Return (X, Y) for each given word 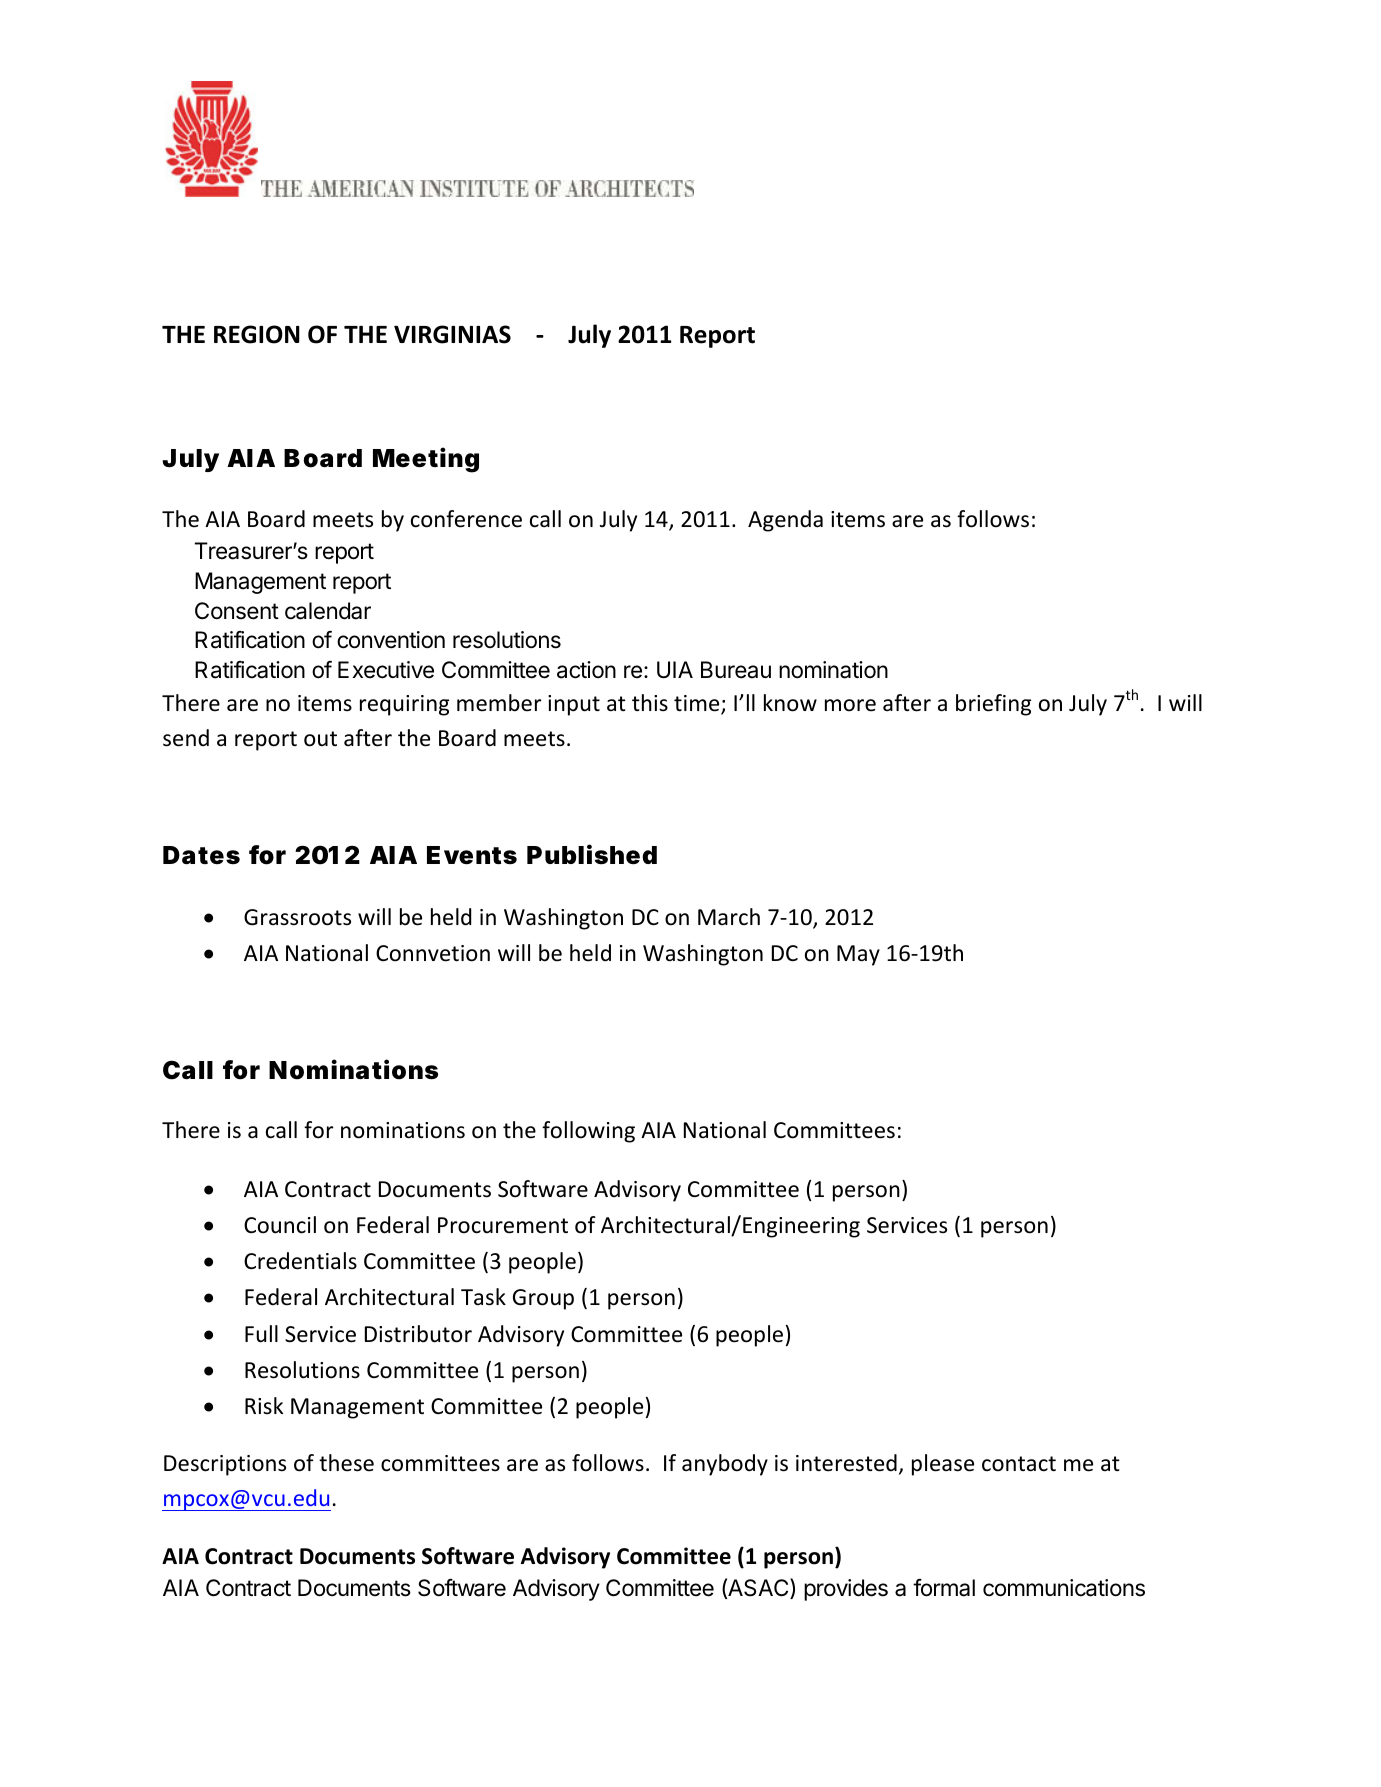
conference (466, 519)
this (650, 702)
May (858, 955)
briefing (993, 705)
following (588, 1132)
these (346, 1463)
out (320, 739)
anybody (725, 1465)
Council (280, 1225)
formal (944, 1588)
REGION (257, 334)
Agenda (785, 521)
